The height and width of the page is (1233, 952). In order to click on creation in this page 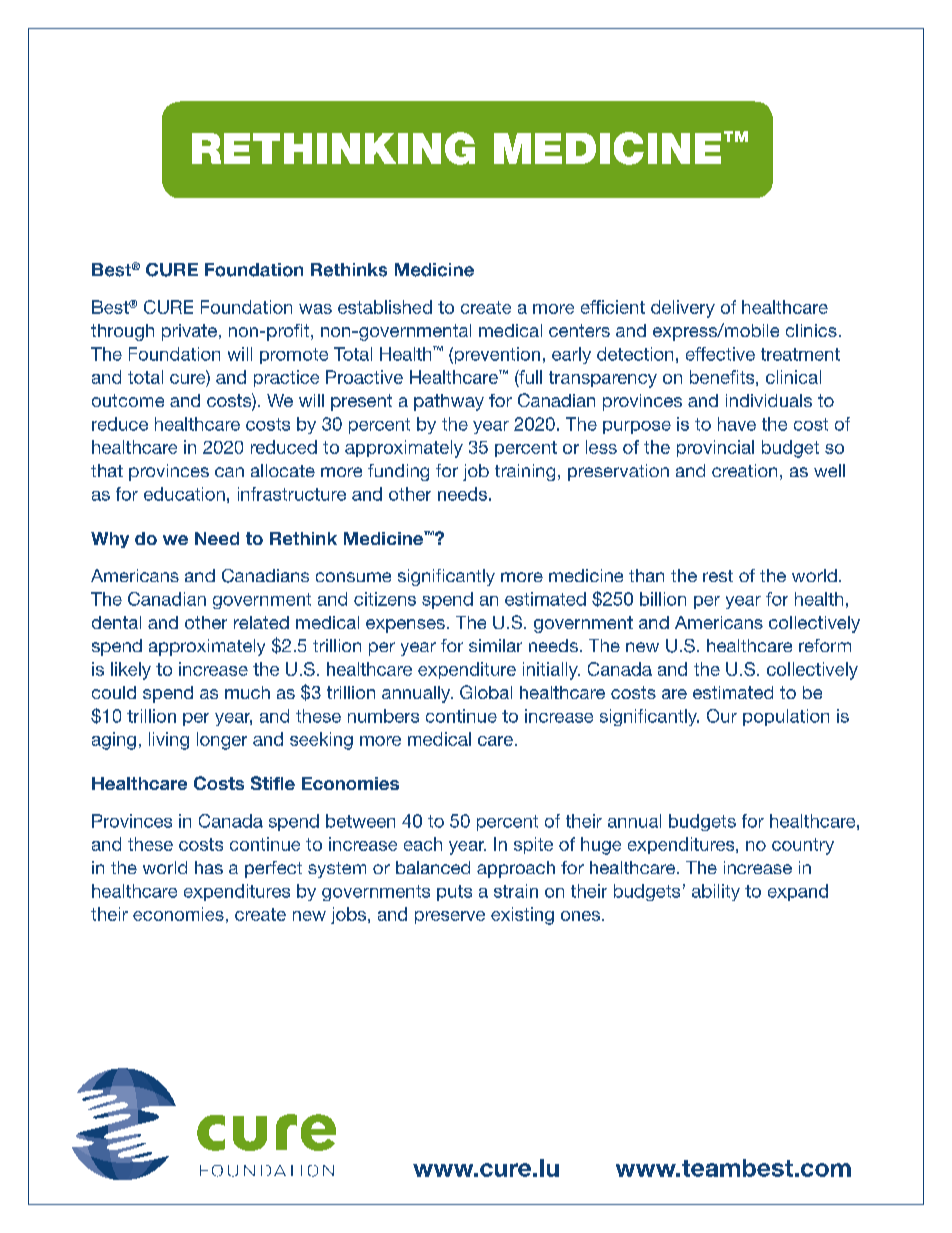, I will do `click(744, 470)`.
